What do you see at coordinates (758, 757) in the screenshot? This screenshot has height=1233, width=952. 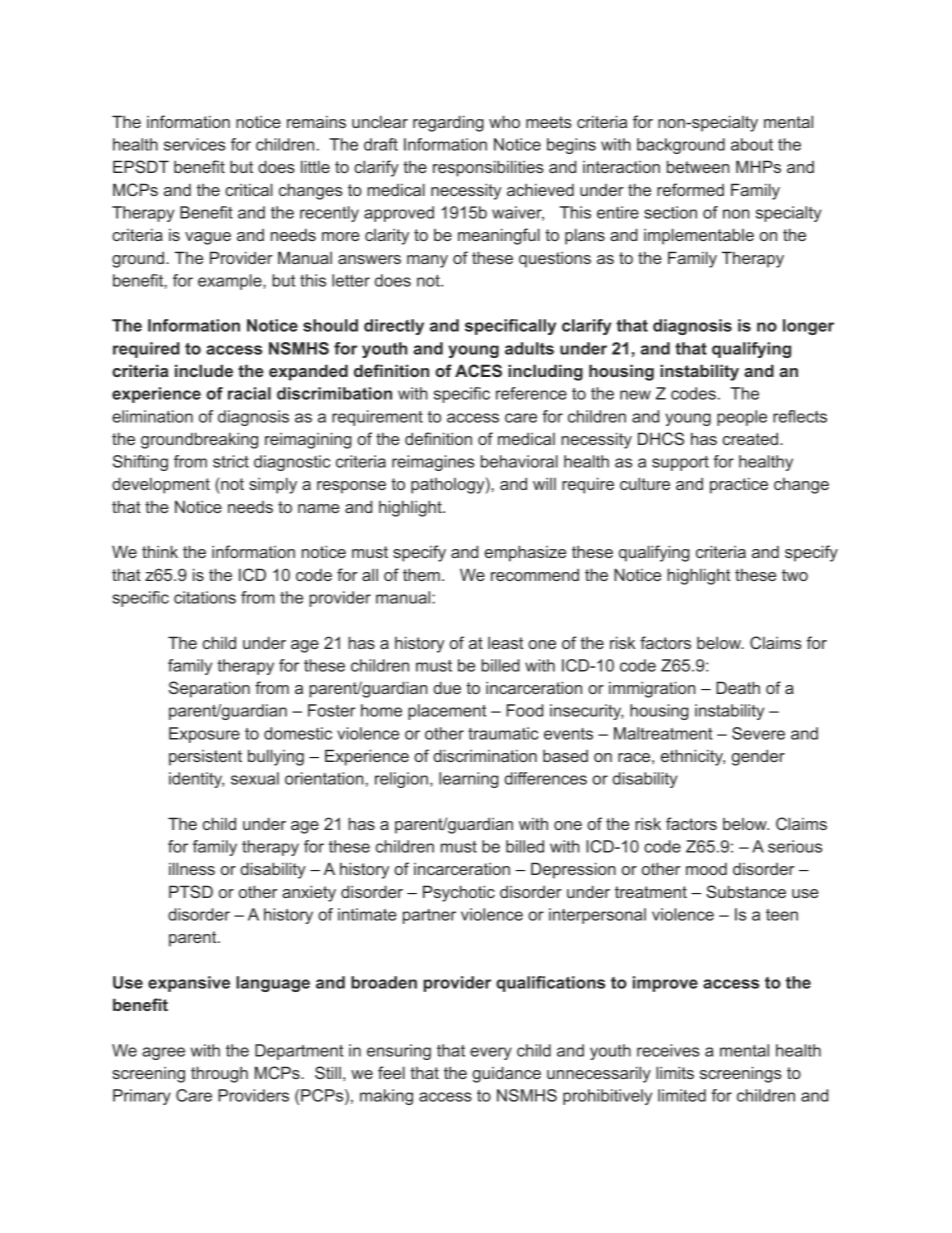 I see `gender` at bounding box center [758, 757].
